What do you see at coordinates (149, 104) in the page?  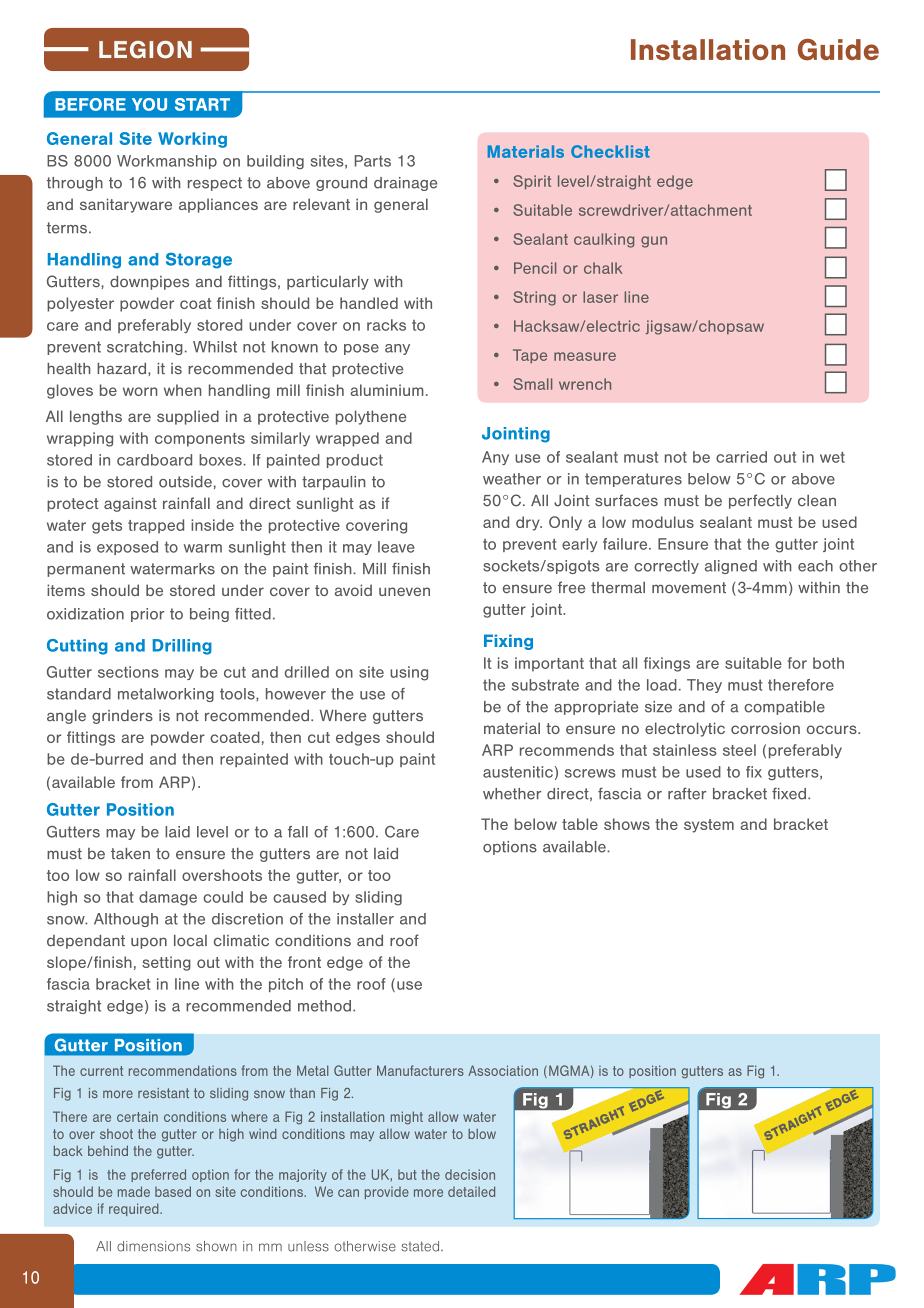 I see `YOU` at bounding box center [149, 104].
